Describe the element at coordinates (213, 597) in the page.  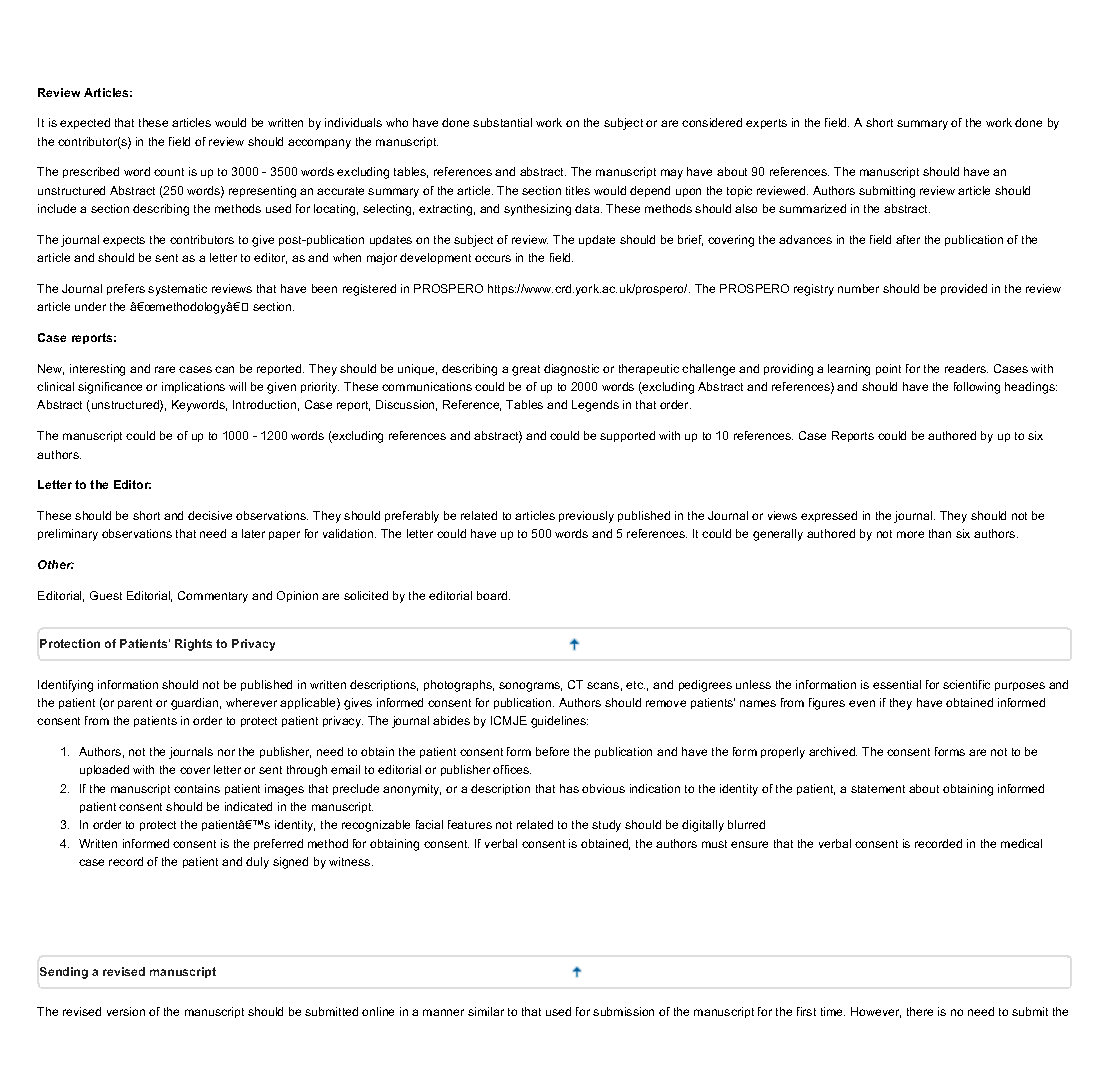
I see `Commentary` at that location.
